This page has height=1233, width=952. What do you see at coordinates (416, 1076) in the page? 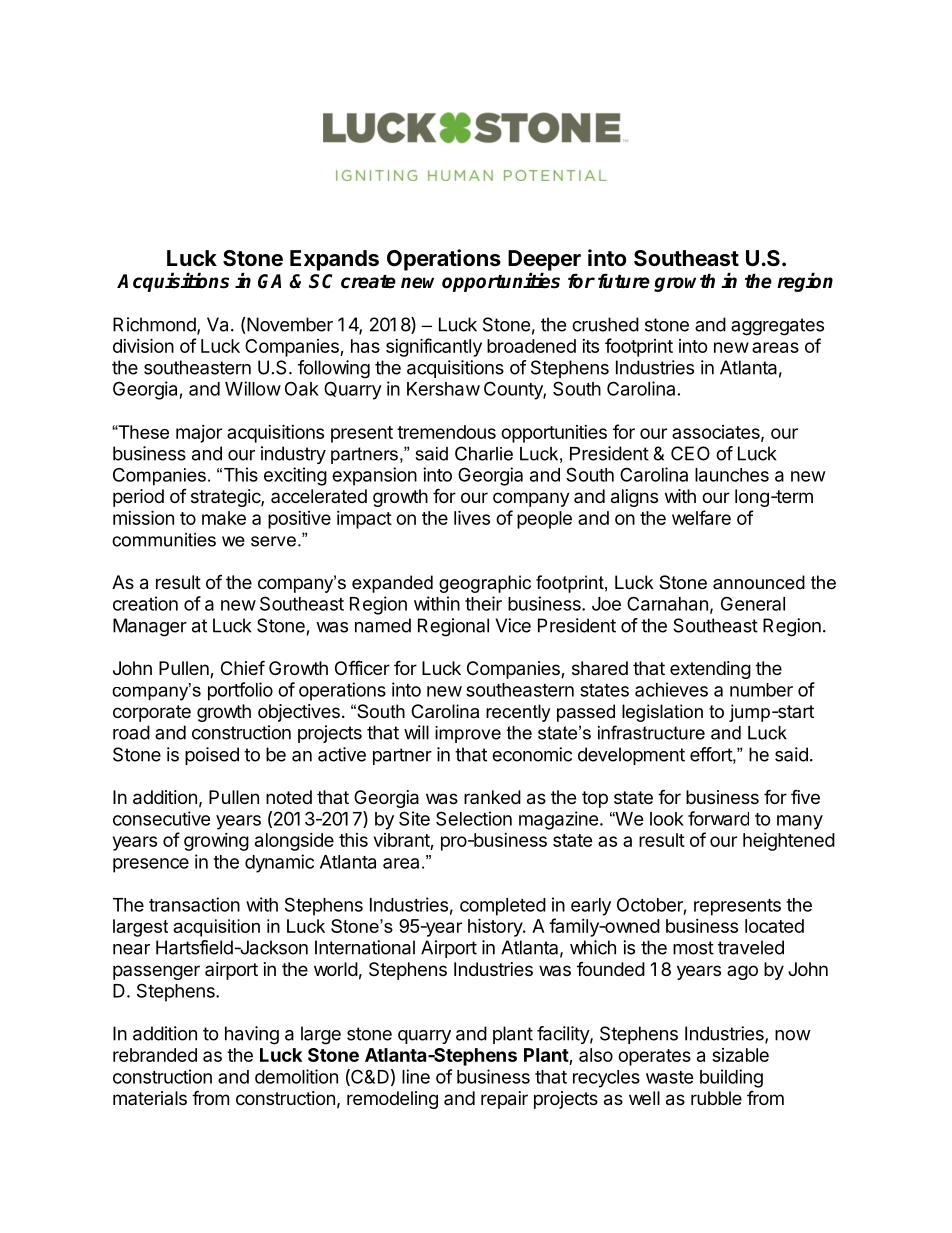
I see `line` at bounding box center [416, 1076].
